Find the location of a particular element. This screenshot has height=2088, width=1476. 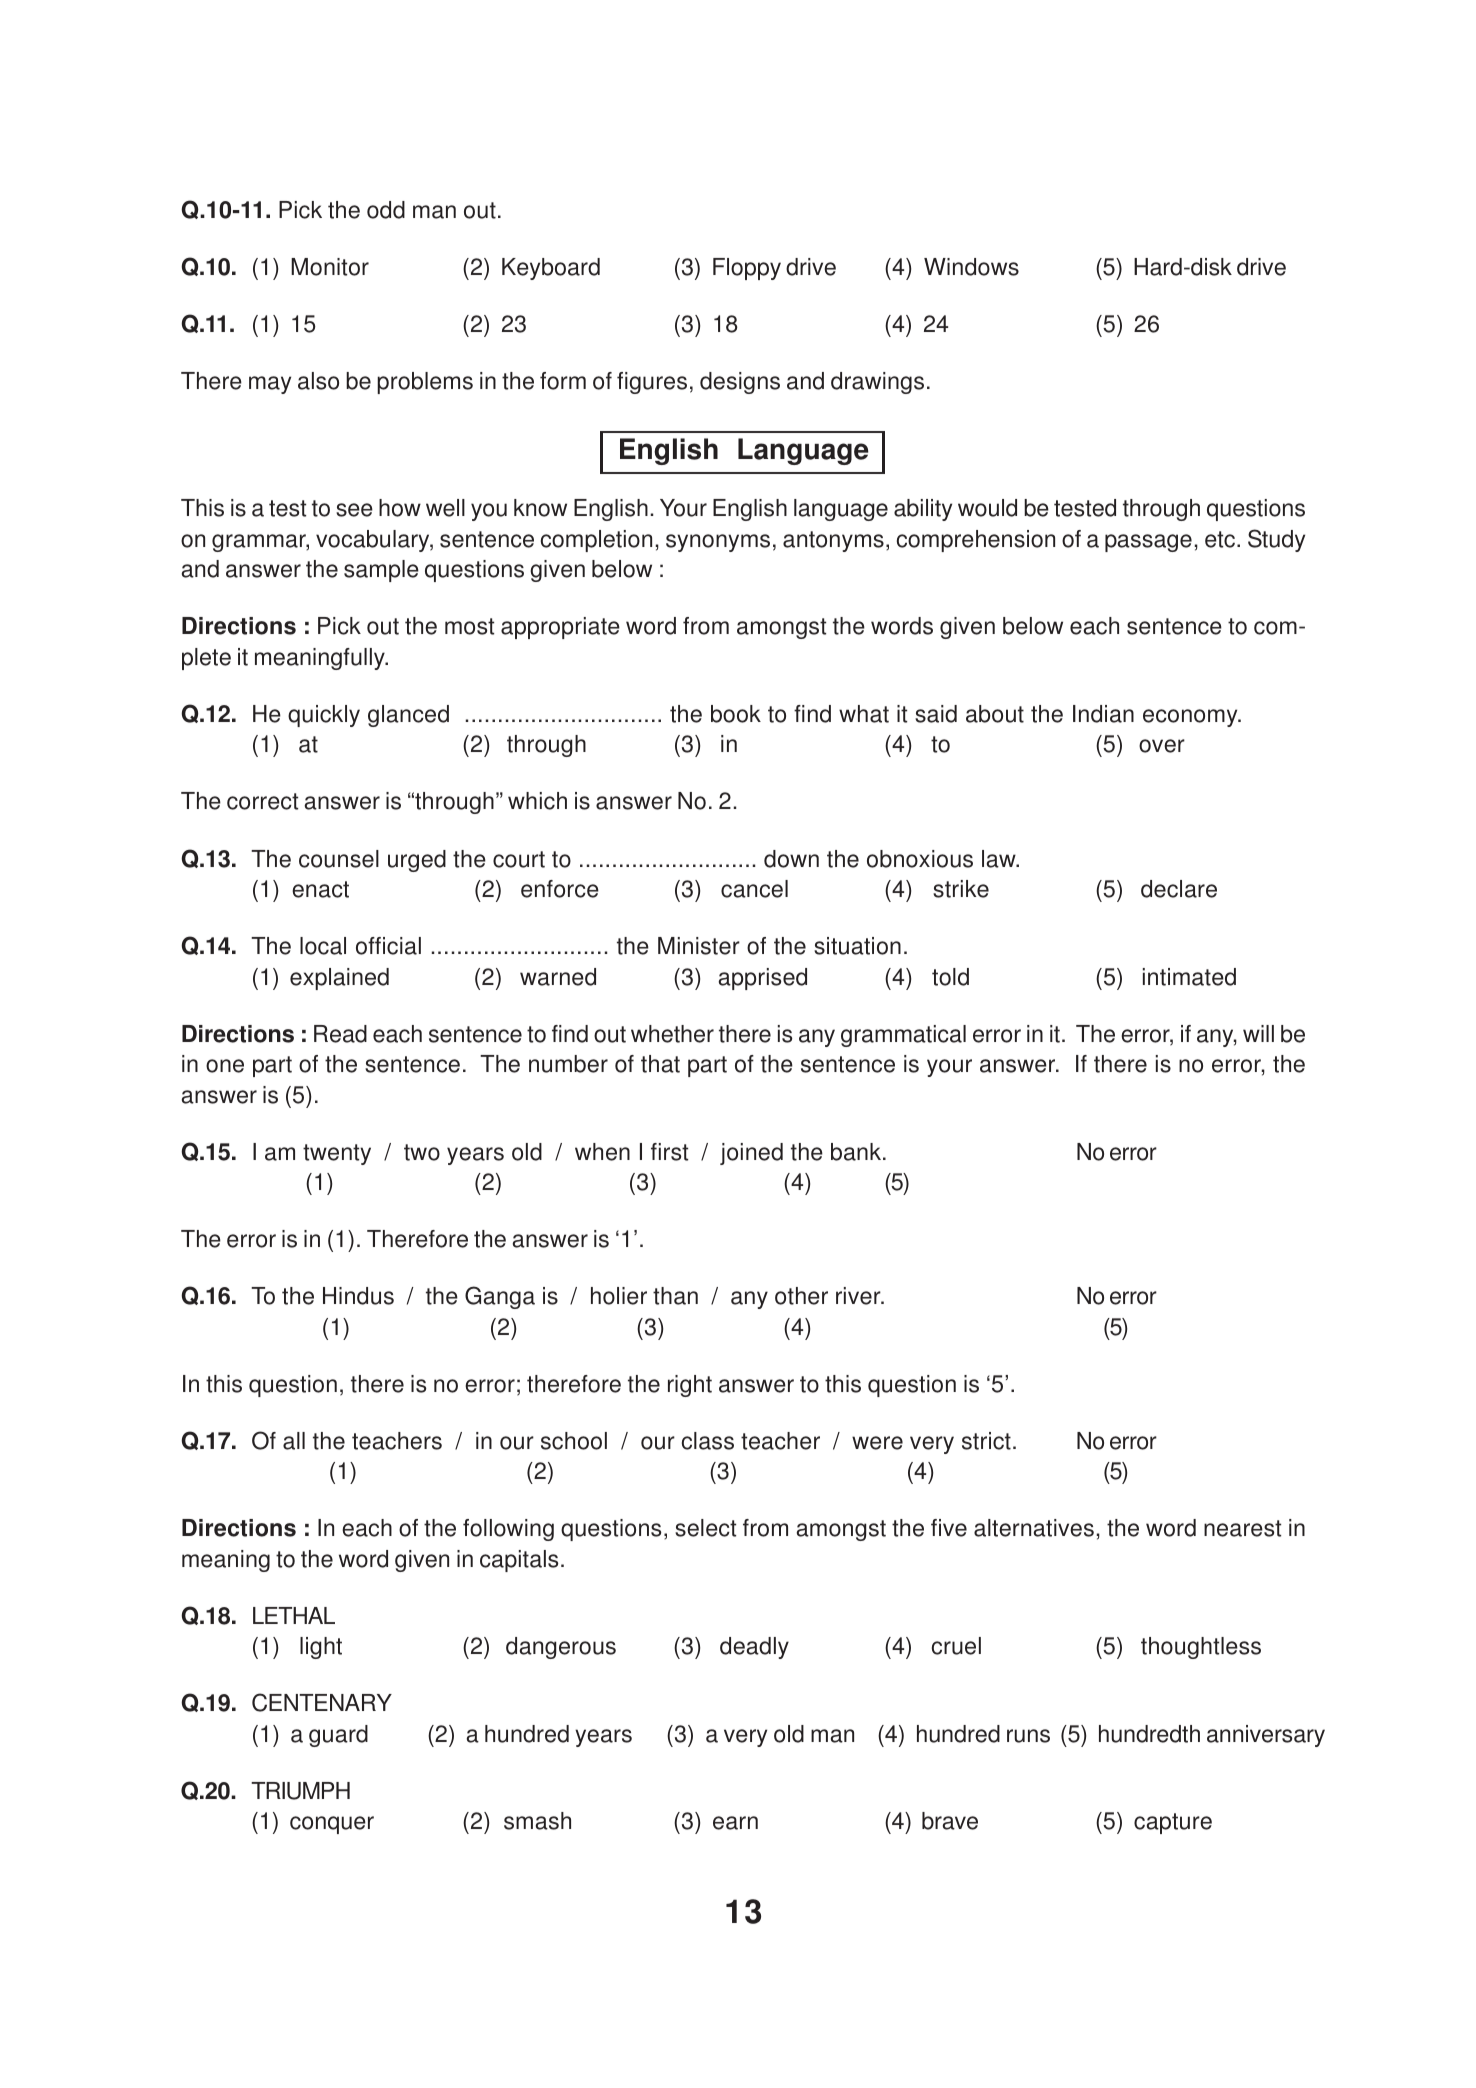

over is located at coordinates (1162, 746).
